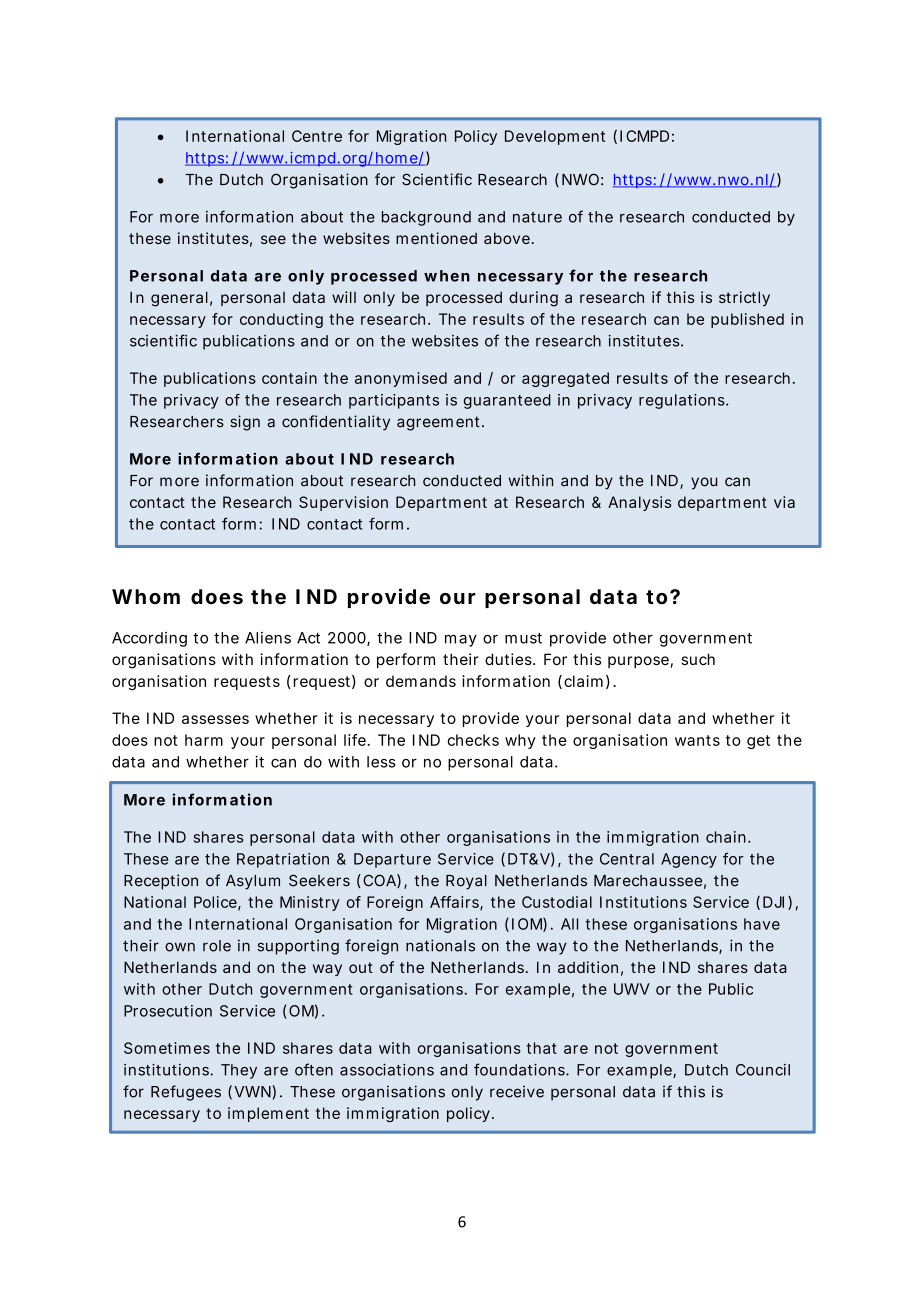  I want to click on checks, so click(473, 740).
